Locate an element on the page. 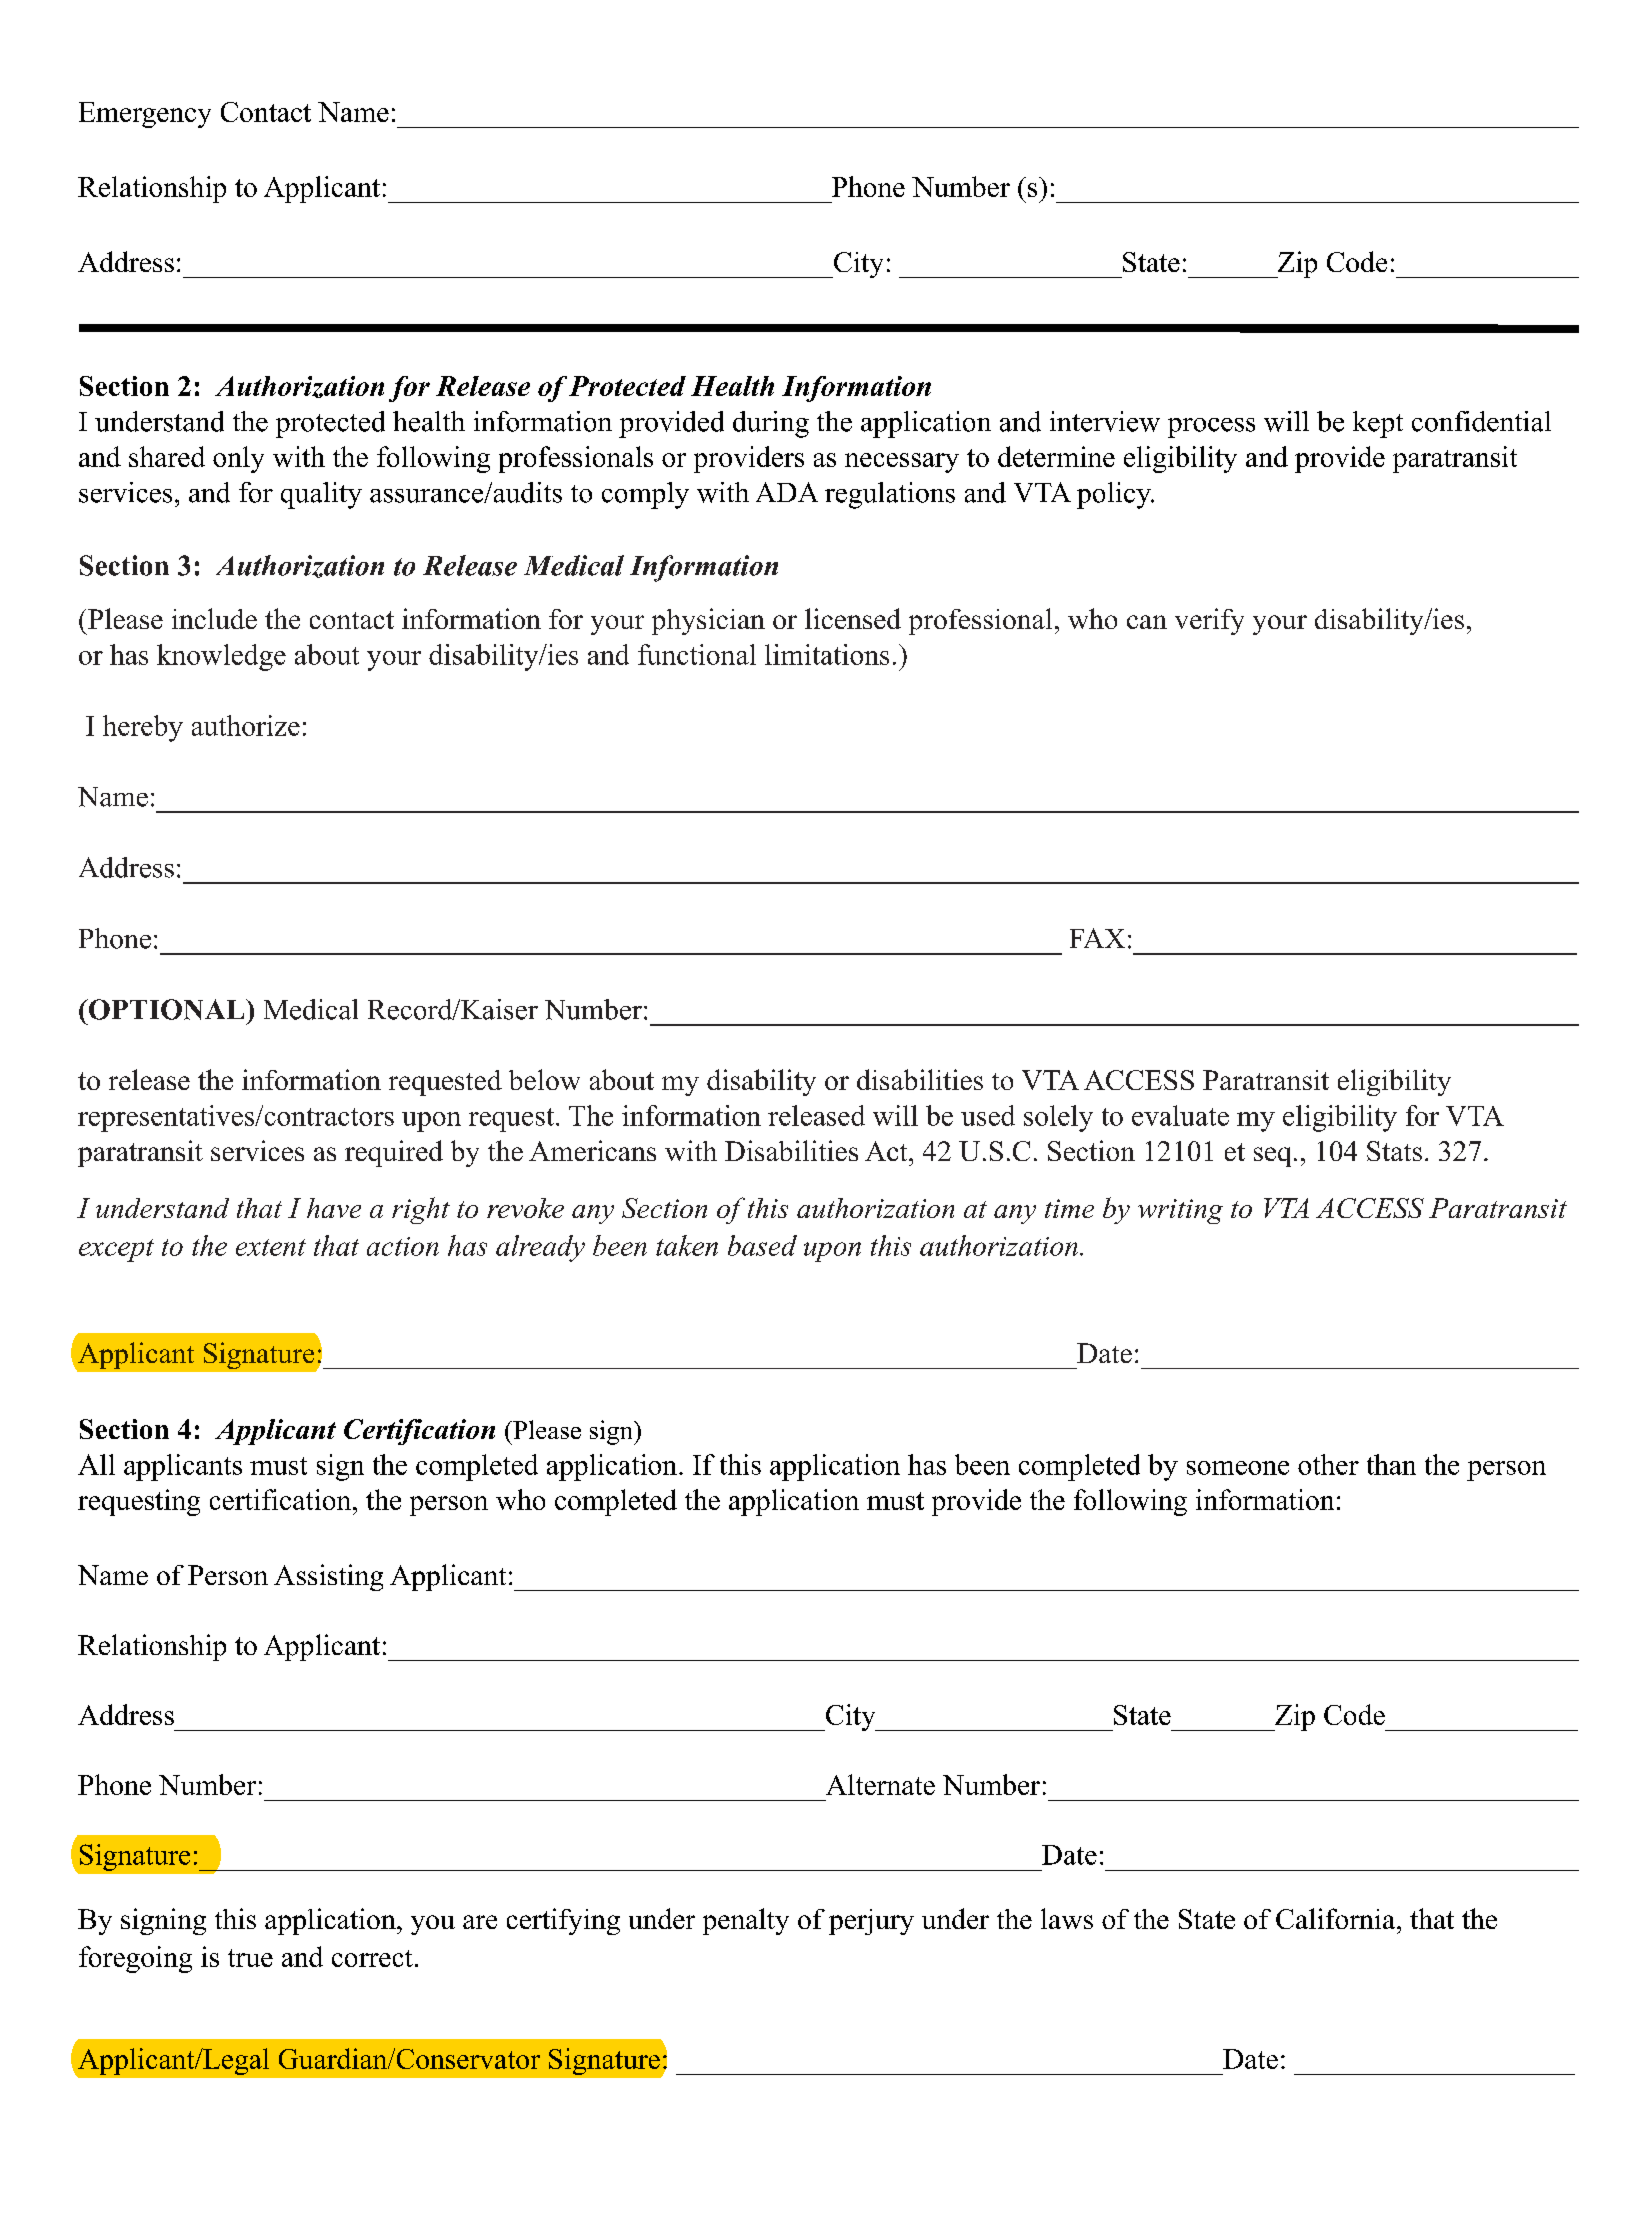 This page has height=2225, width=1644. during is located at coordinates (771, 424).
